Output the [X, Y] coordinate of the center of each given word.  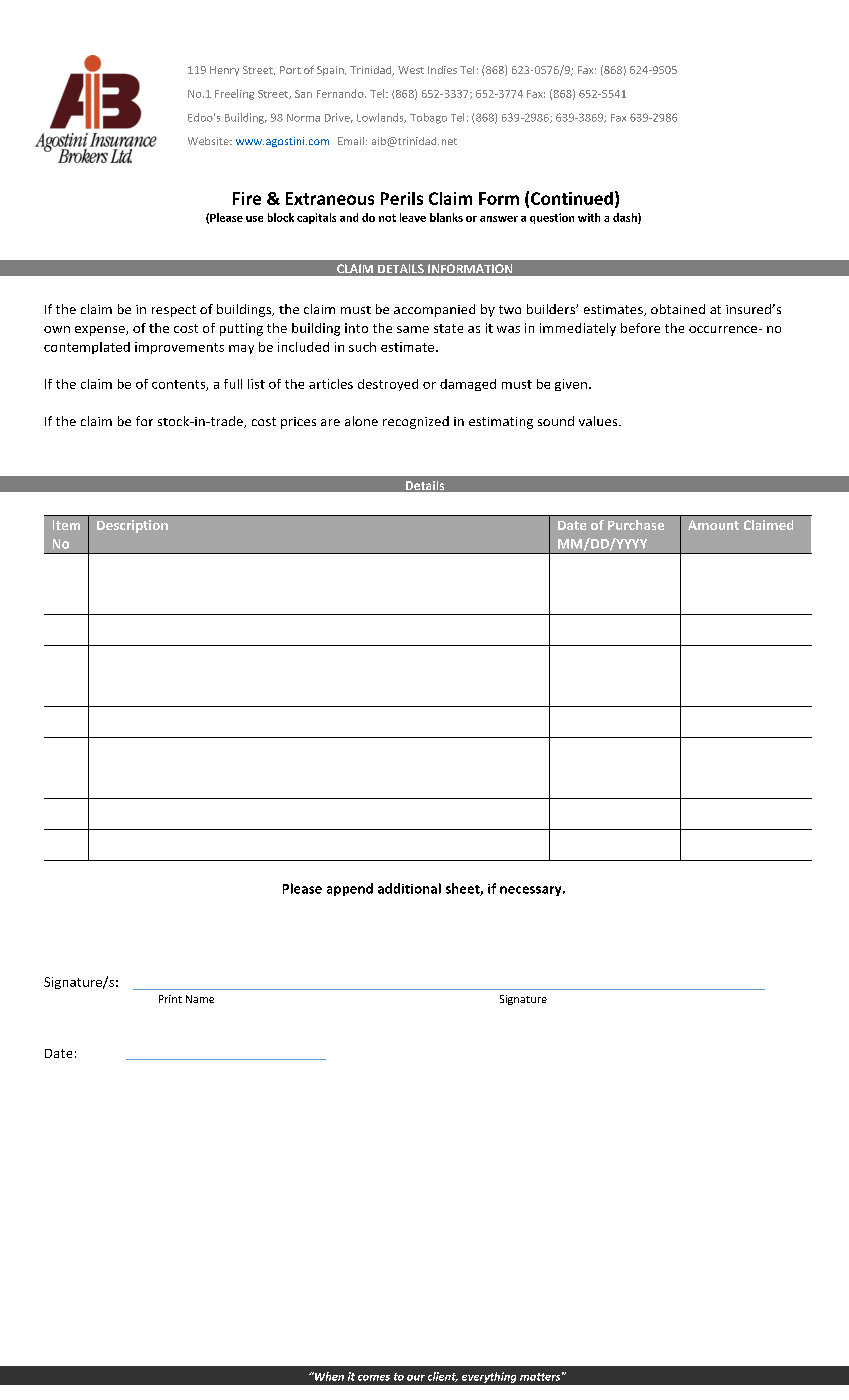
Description [132, 526]
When [328, 1376]
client [443, 1377]
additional [409, 888]
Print [170, 999]
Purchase [636, 525]
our [416, 1378]
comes [374, 1378]
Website [209, 141]
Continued [572, 198]
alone [361, 421]
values [599, 421]
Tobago [428, 118]
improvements [179, 348]
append [350, 889]
